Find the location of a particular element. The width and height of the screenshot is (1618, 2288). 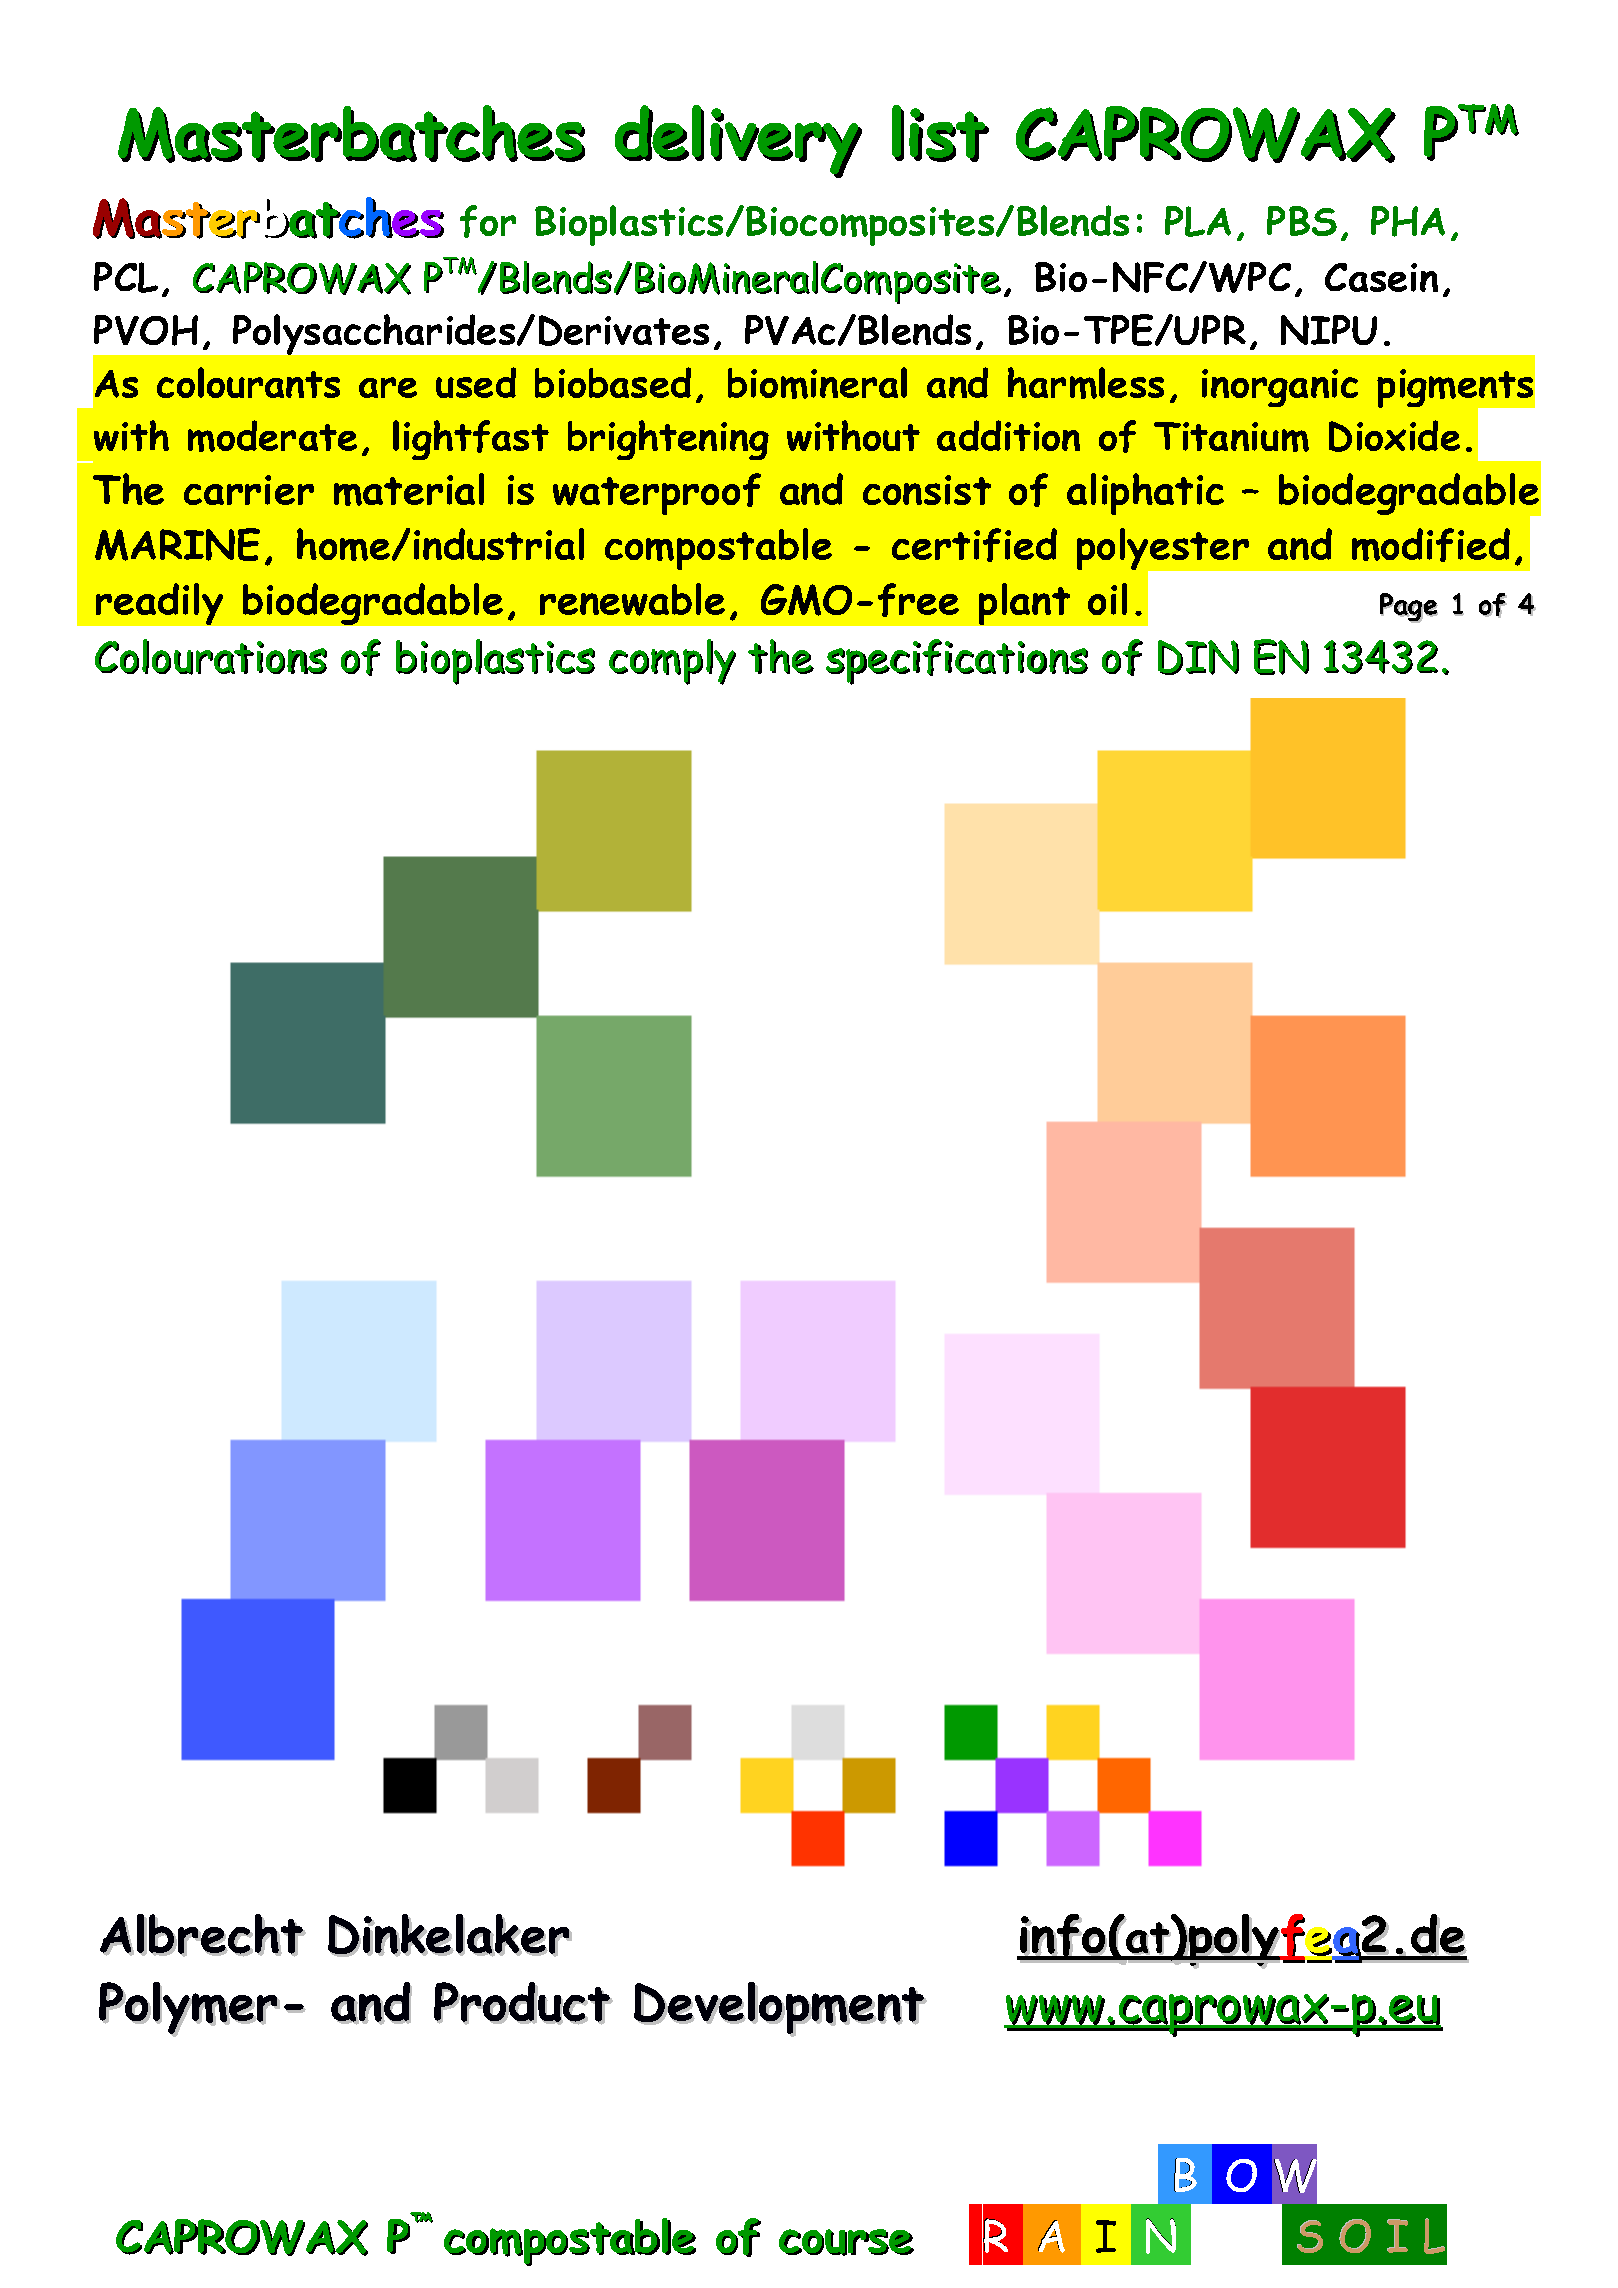

renewable is located at coordinates (632, 599).
